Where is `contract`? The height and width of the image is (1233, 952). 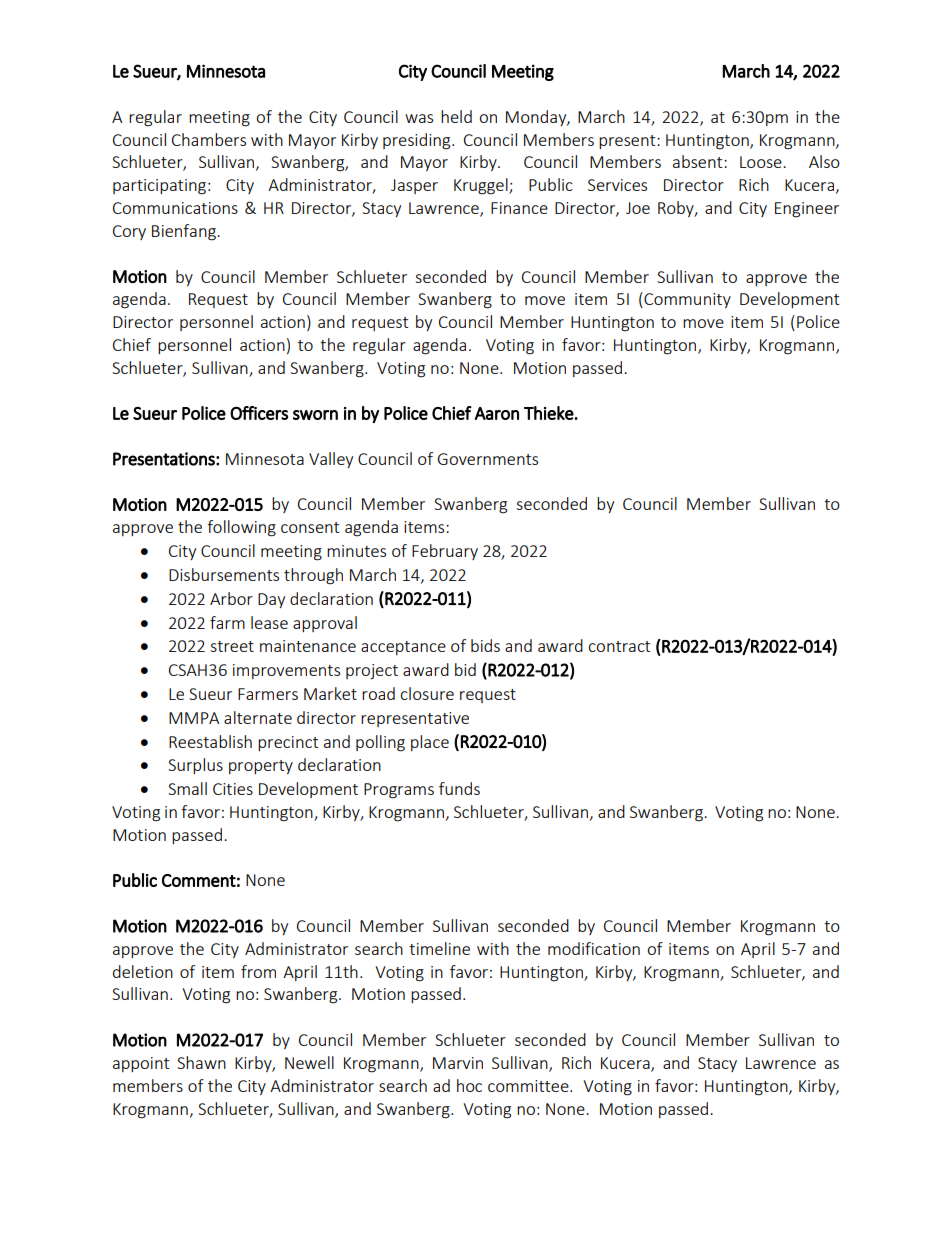 contract is located at coordinates (619, 646).
